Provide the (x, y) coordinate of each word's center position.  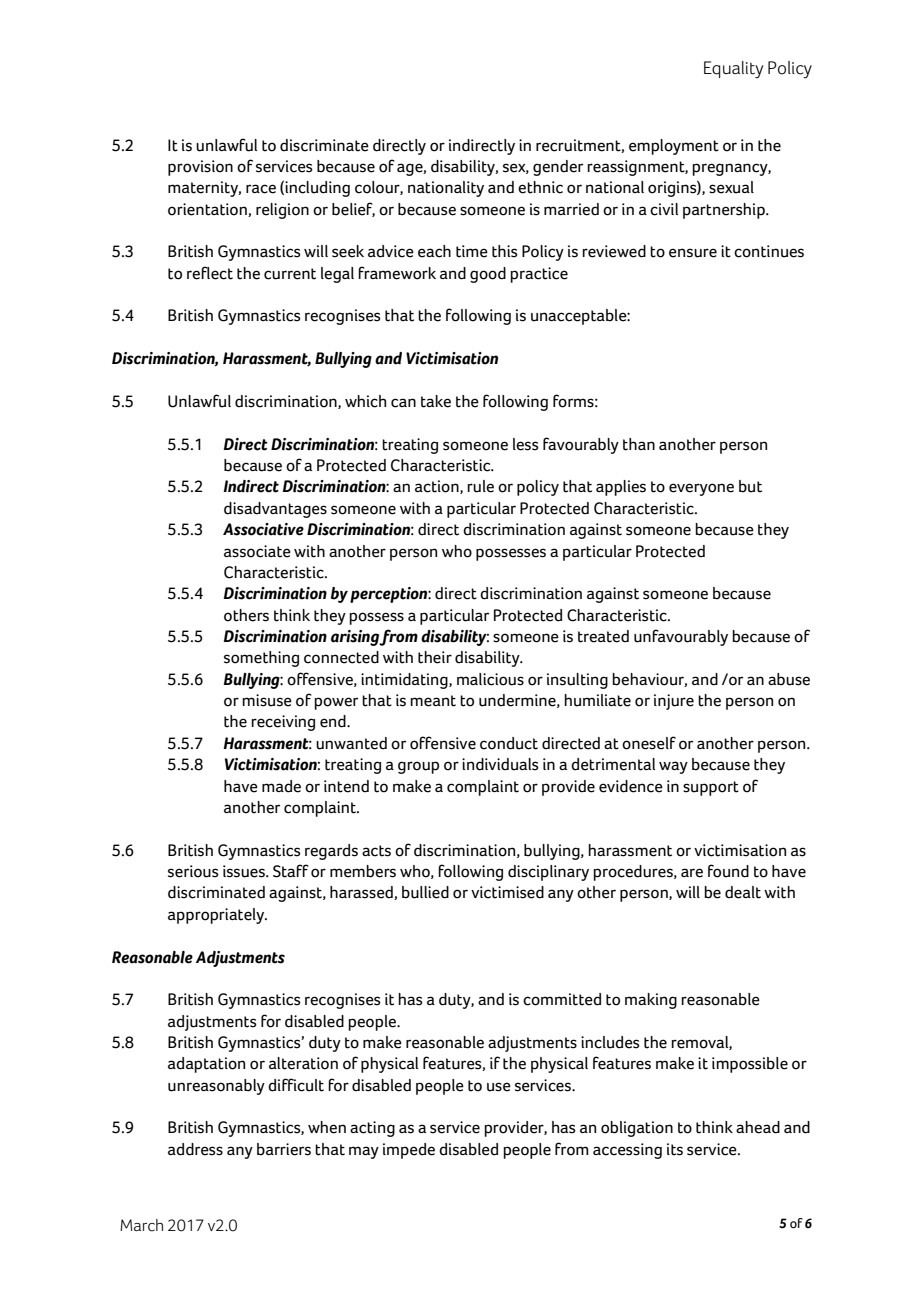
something (261, 659)
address (195, 1149)
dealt (743, 892)
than (639, 444)
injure (674, 702)
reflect (210, 273)
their (435, 657)
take (436, 401)
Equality (734, 70)
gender (558, 168)
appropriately (217, 916)
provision (200, 168)
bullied (425, 892)
